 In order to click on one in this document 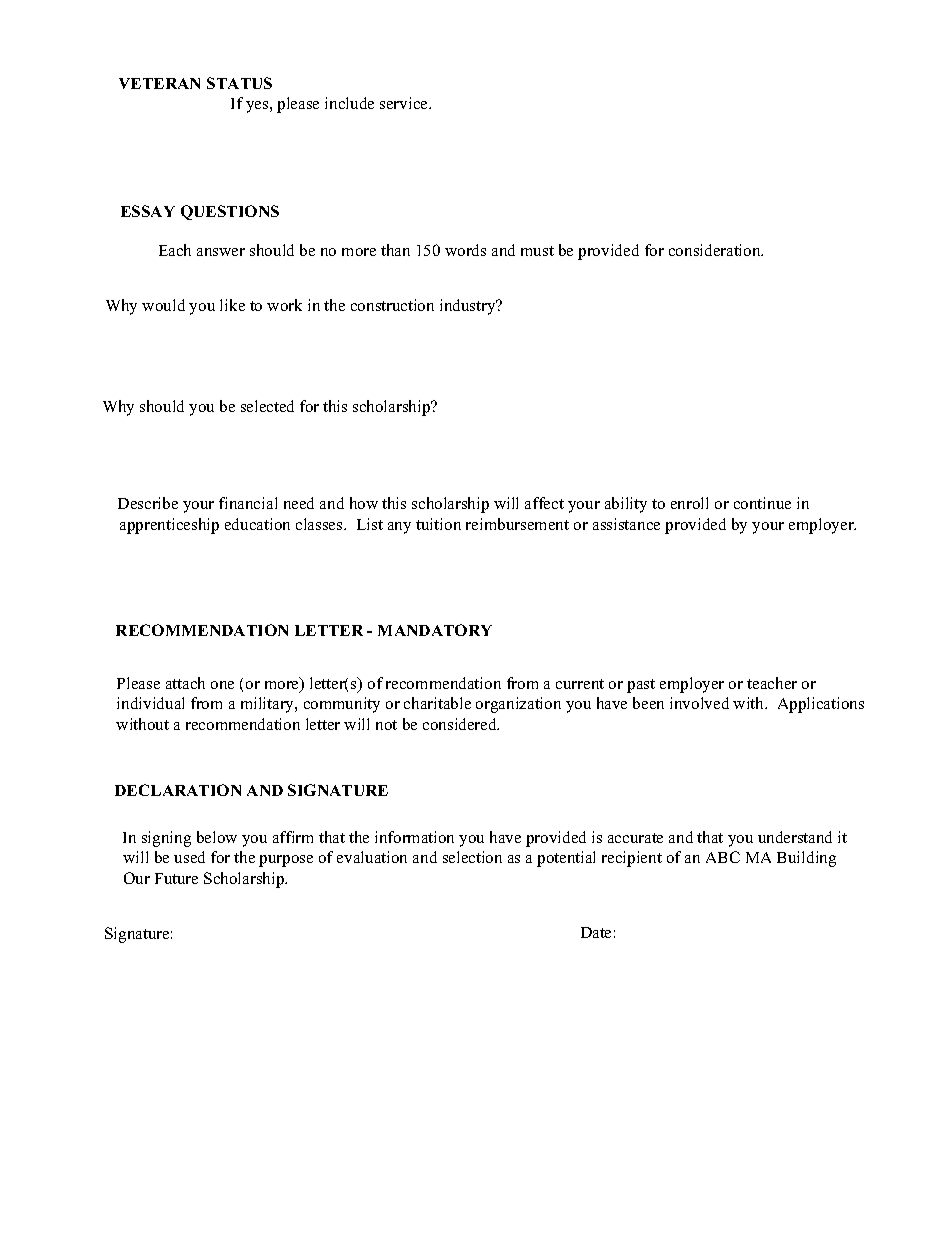, I will do `click(222, 685)`.
